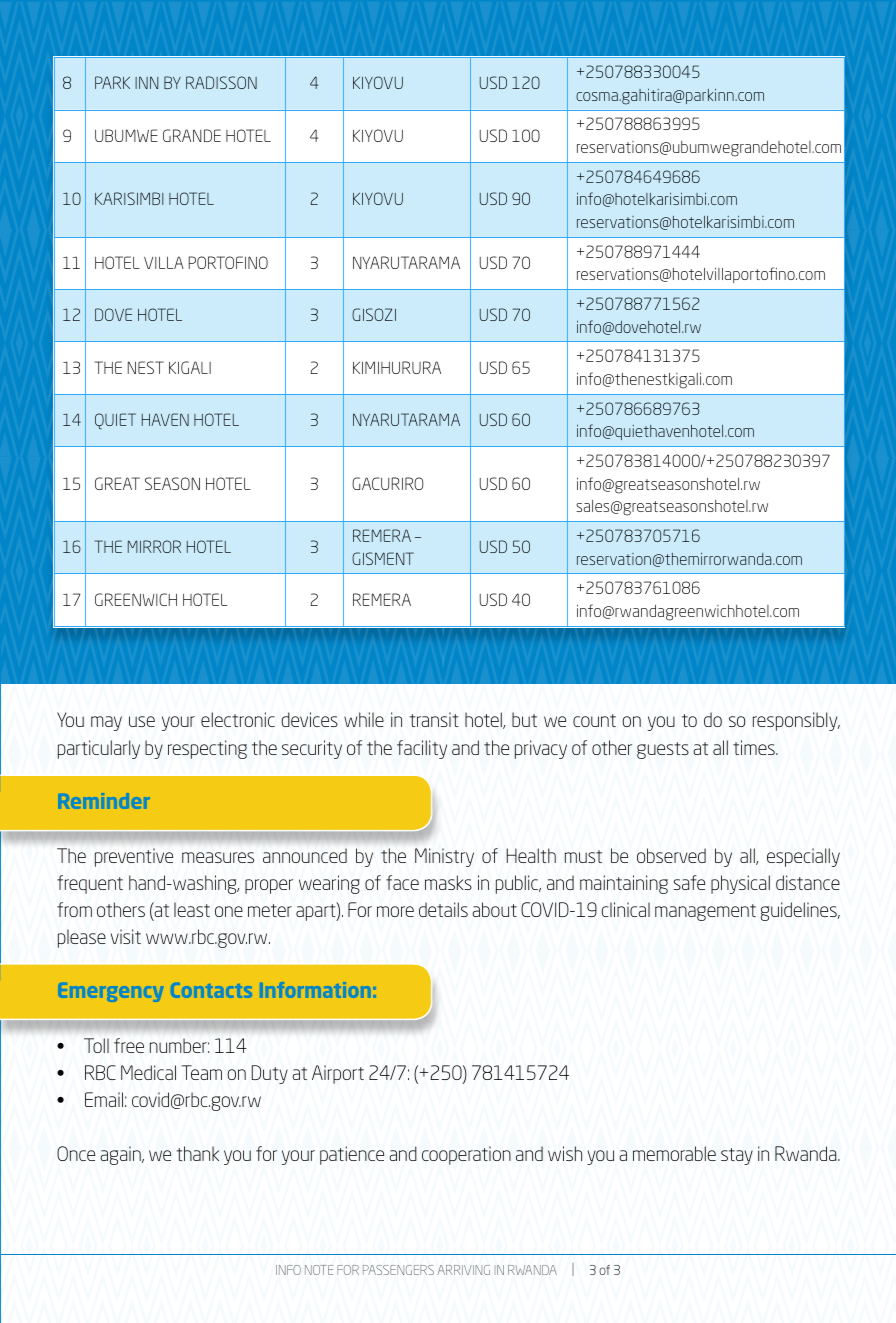 This screenshot has width=896, height=1323. What do you see at coordinates (422, 749) in the screenshot?
I see `facility` at bounding box center [422, 749].
